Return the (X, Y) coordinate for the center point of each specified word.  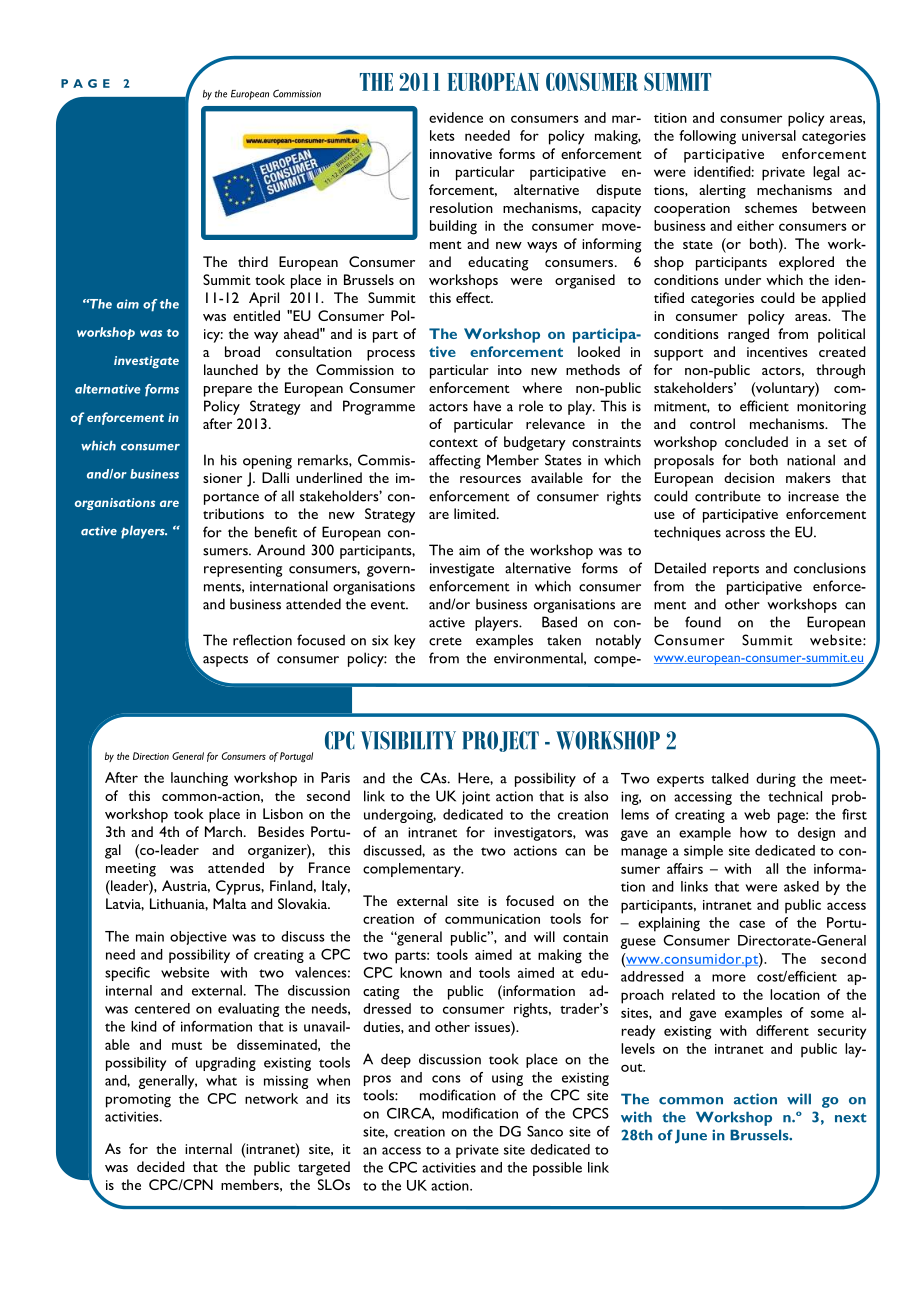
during (776, 780)
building (453, 227)
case (752, 924)
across (745, 534)
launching (199, 779)
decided (161, 1166)
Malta (230, 903)
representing (243, 570)
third (253, 261)
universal (769, 135)
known (421, 972)
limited (476, 513)
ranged (748, 335)
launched (231, 369)
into (510, 370)
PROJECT (500, 741)
